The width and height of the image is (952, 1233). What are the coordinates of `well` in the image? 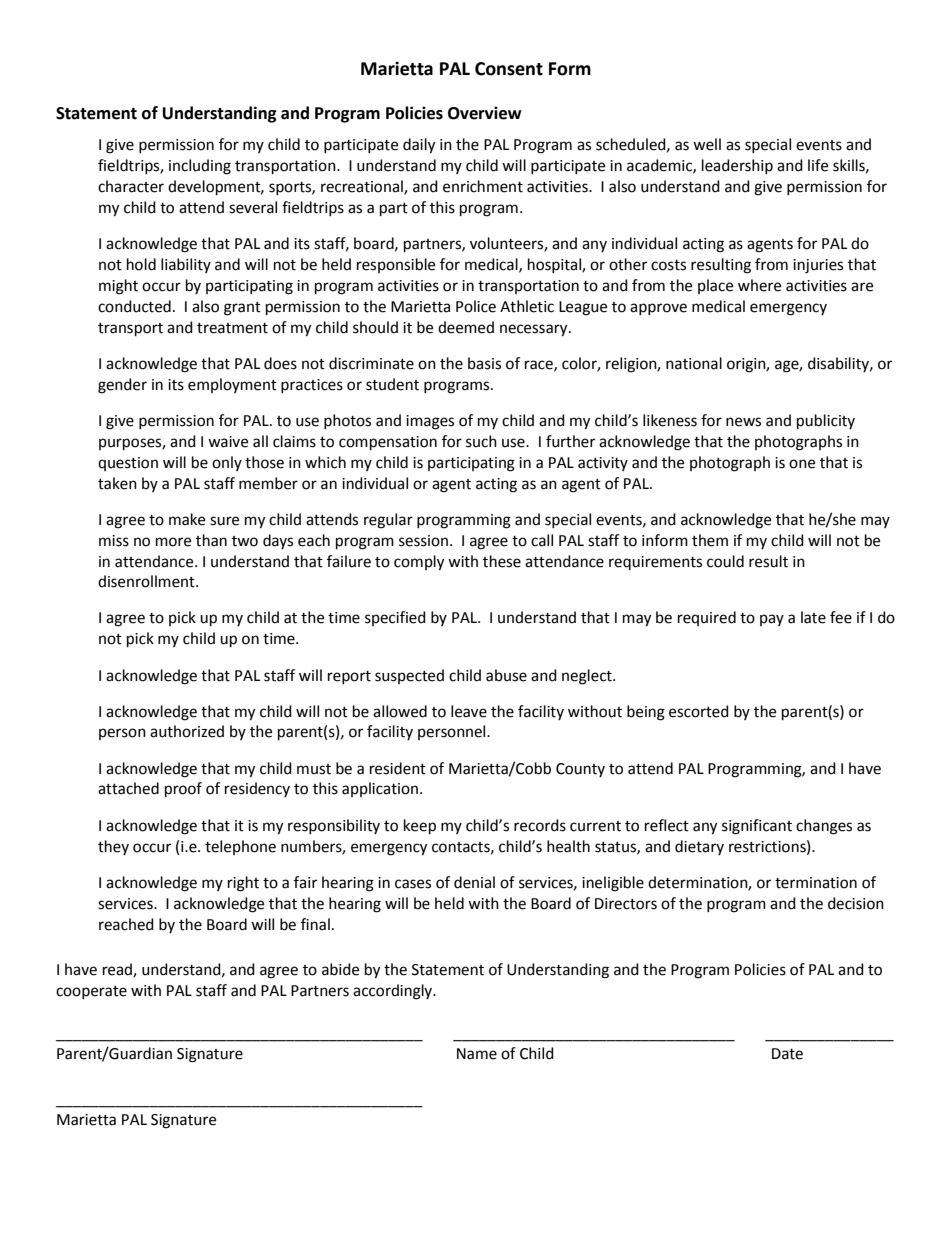 It's located at (707, 144).
